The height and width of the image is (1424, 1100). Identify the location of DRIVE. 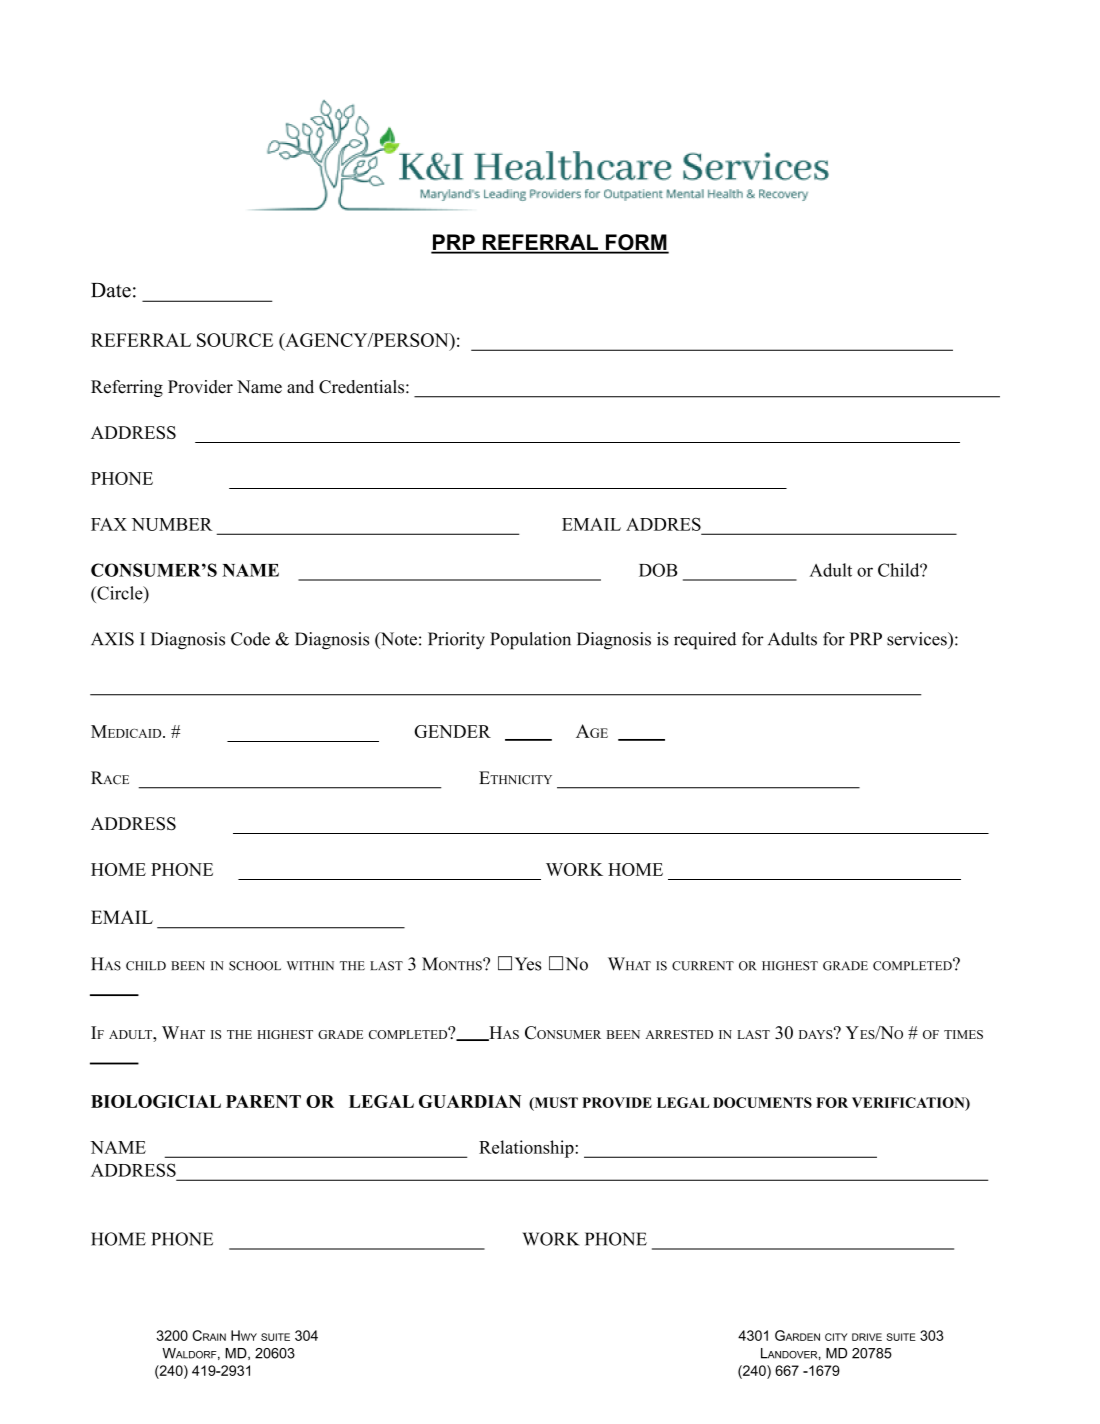
(867, 1337).
